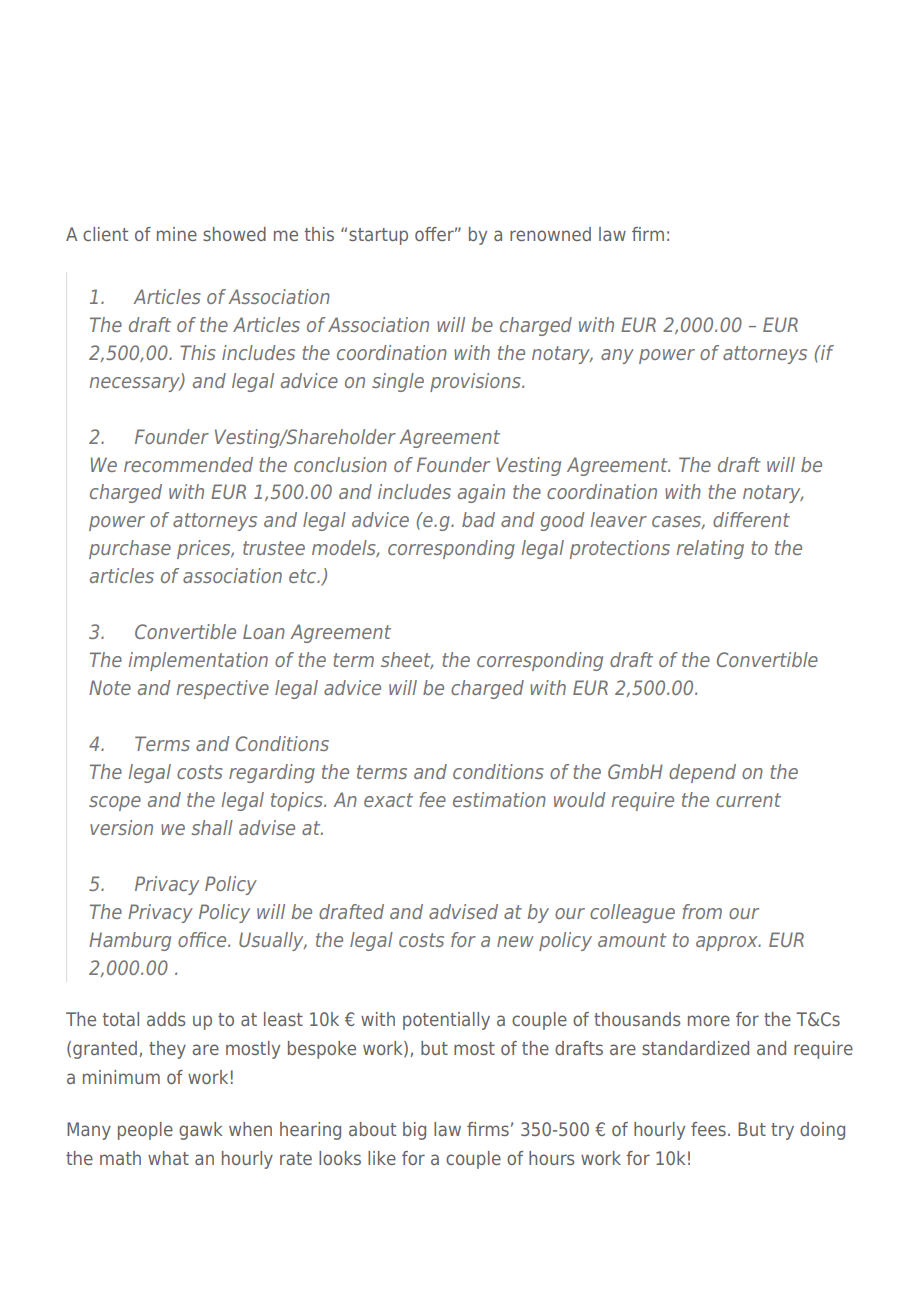 The height and width of the page is (1308, 924). Describe the element at coordinates (177, 234) in the page. I see `mine` at that location.
